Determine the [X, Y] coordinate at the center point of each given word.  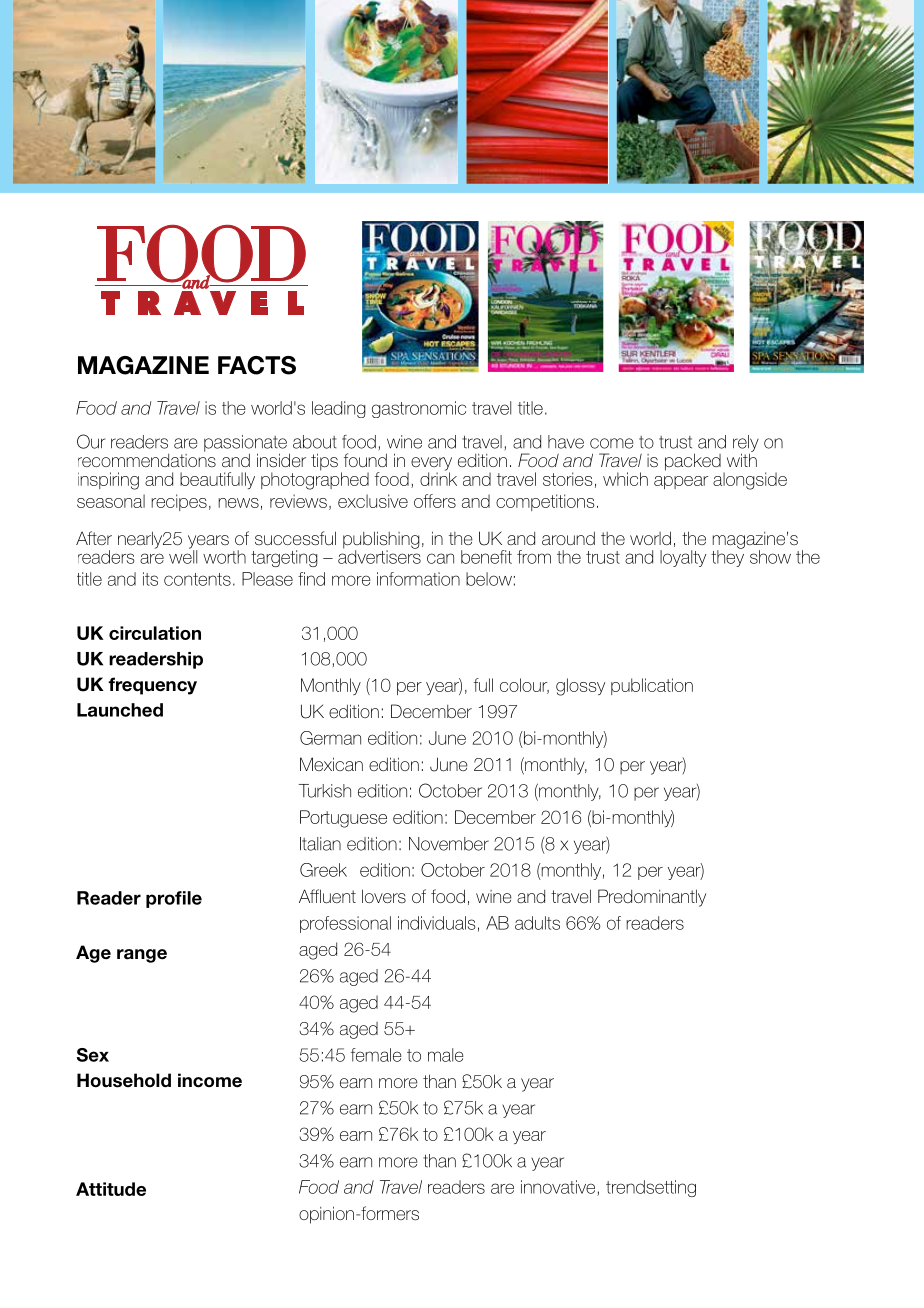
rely [746, 444]
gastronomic [419, 409]
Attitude [111, 1189]
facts [257, 365]
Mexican [331, 764]
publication [652, 686]
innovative [559, 1188]
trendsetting [651, 1188]
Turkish [325, 791]
